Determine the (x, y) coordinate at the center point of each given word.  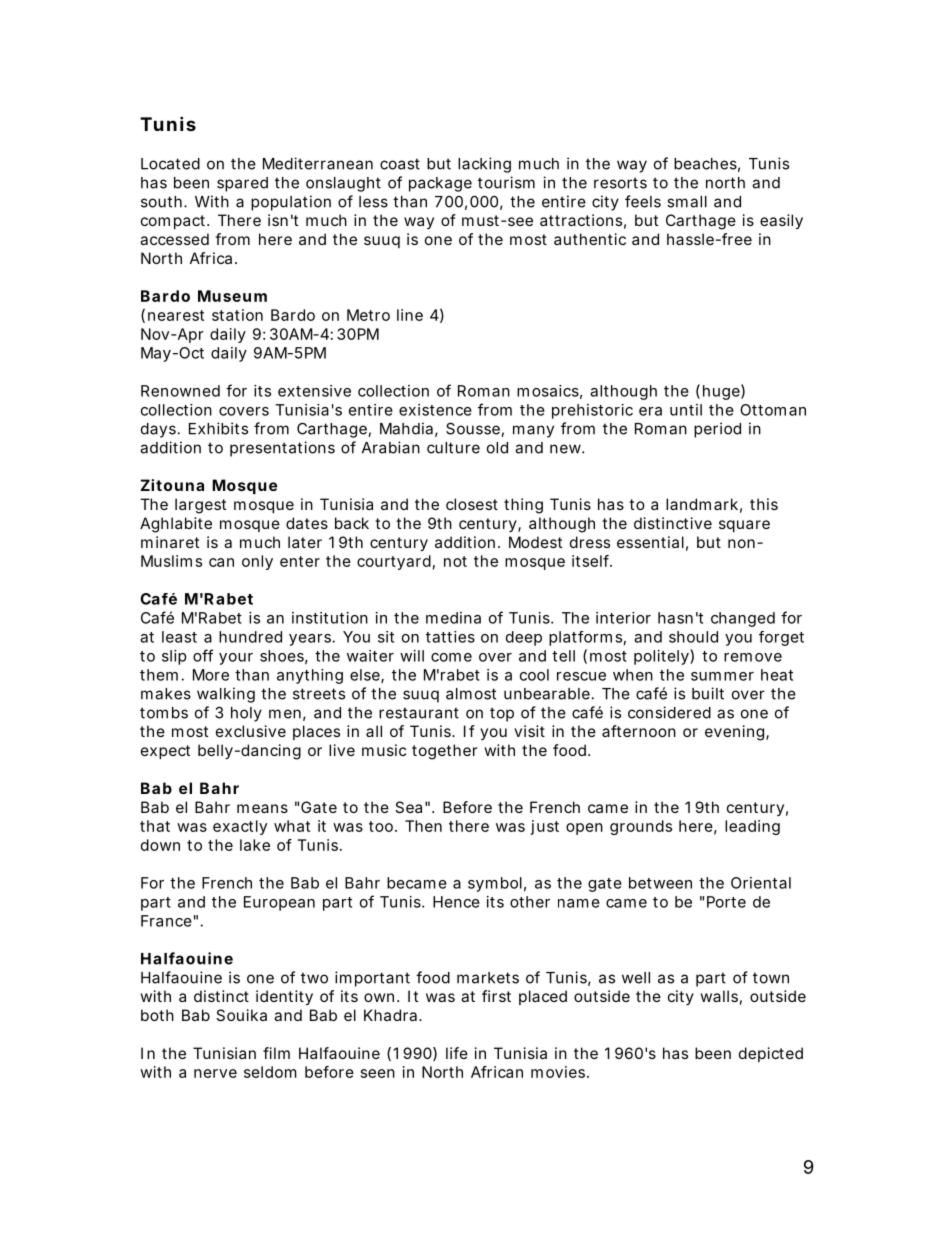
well (636, 978)
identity (284, 998)
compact (173, 222)
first (496, 996)
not (455, 561)
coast (400, 164)
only (257, 562)
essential (650, 542)
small (687, 202)
